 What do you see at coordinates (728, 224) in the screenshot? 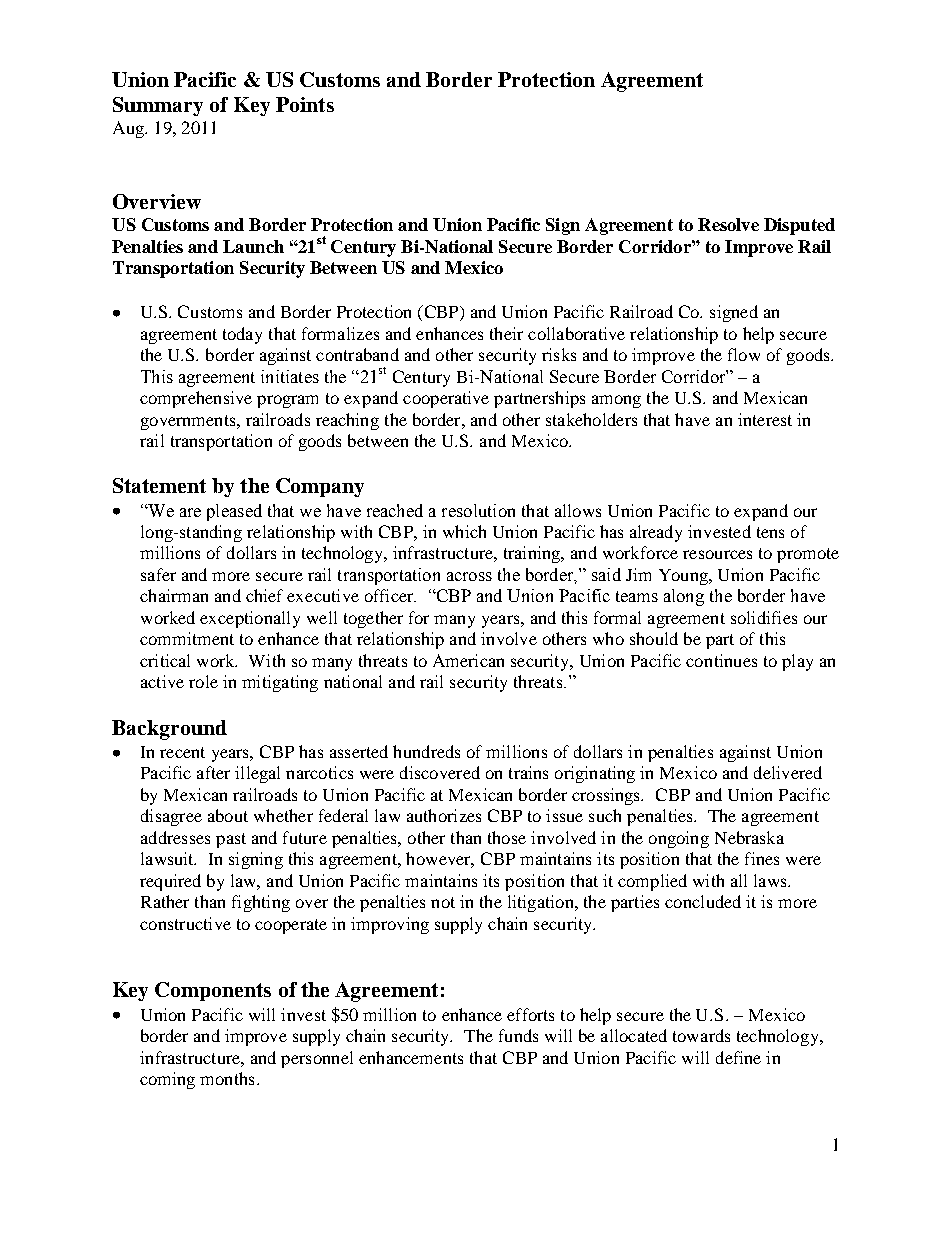
I see `Resolve` at bounding box center [728, 224].
